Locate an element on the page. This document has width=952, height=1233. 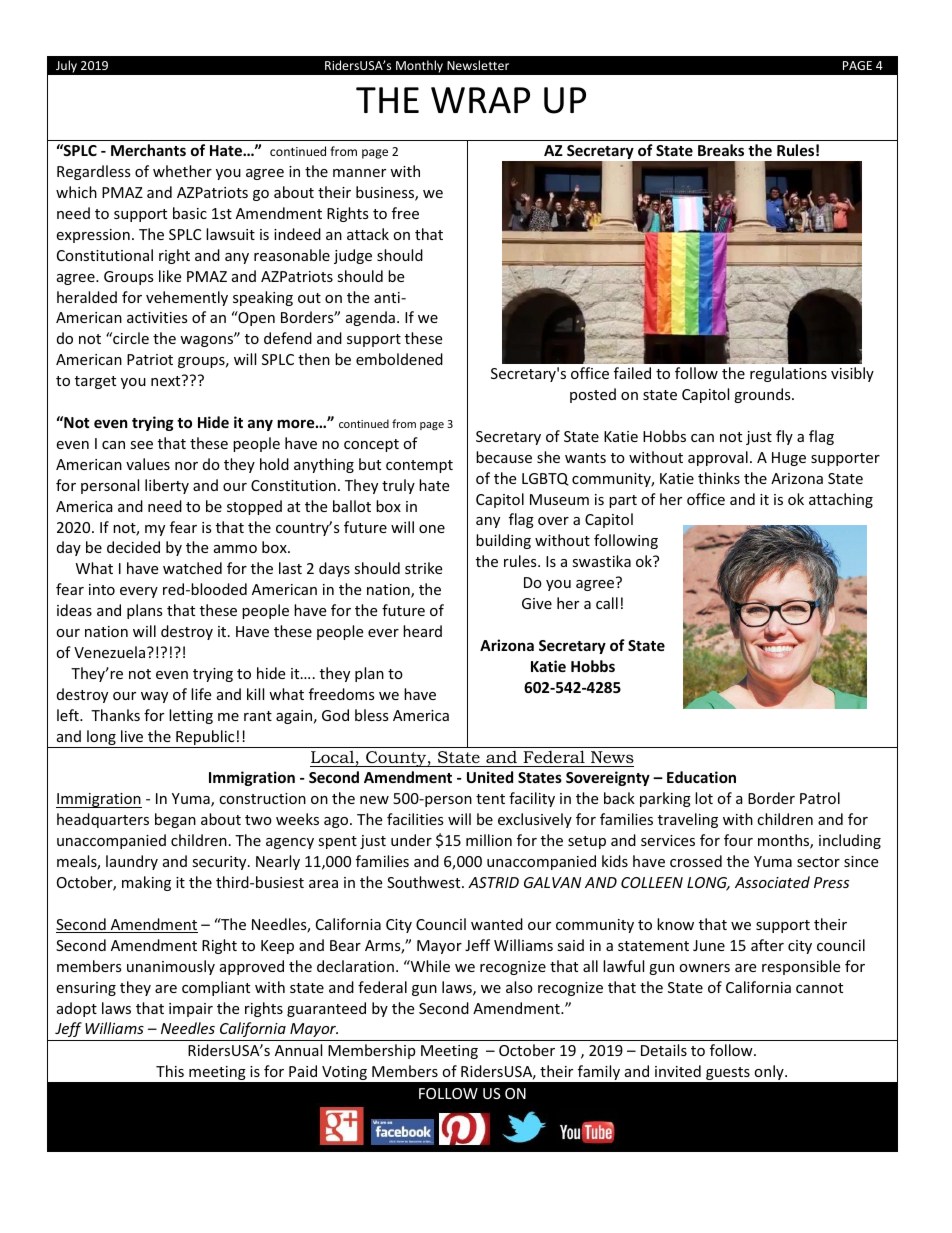
also is located at coordinates (519, 987).
